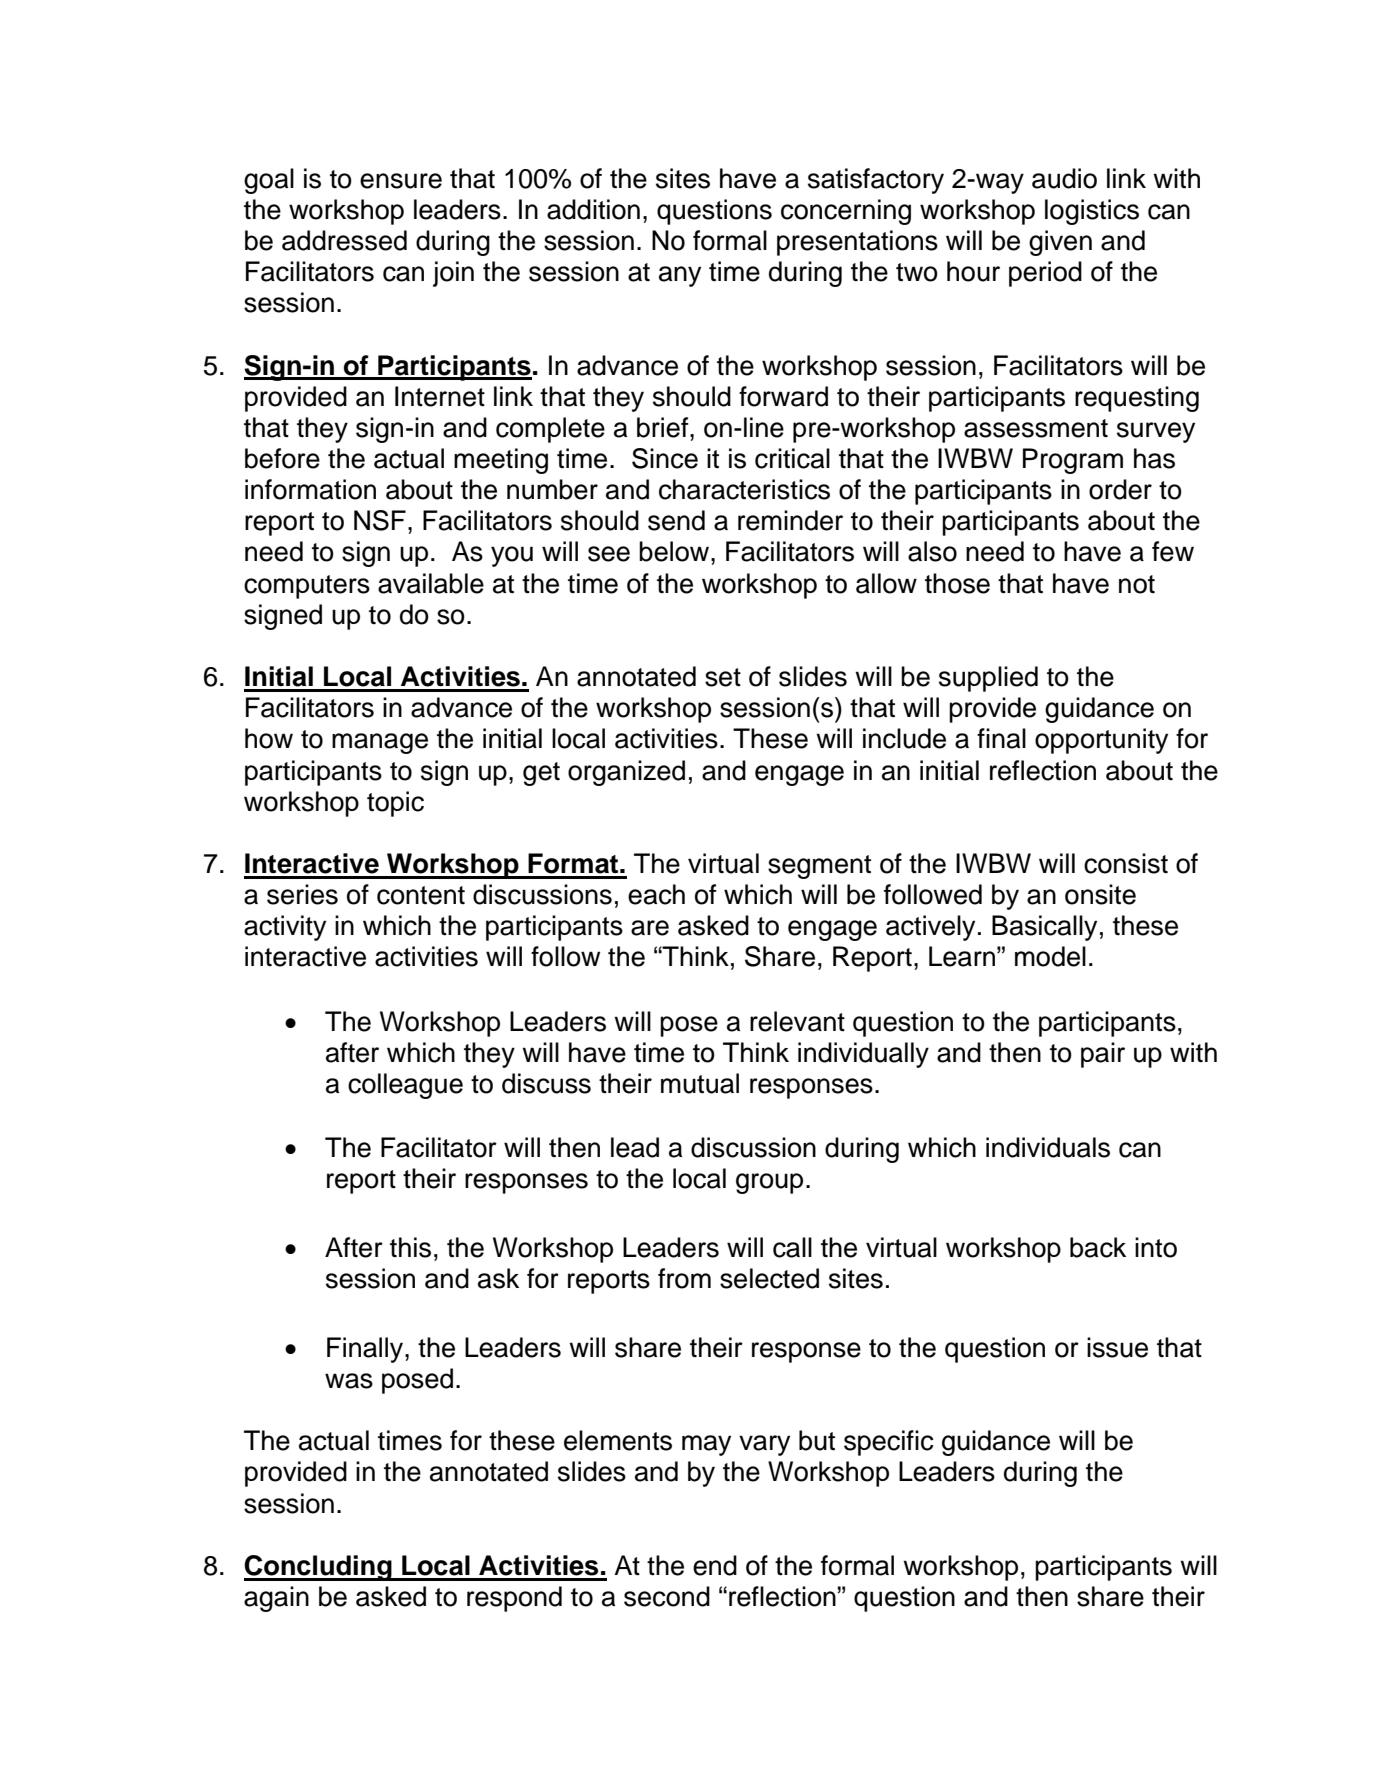  What do you see at coordinates (1120, 489) in the screenshot?
I see `order` at bounding box center [1120, 489].
